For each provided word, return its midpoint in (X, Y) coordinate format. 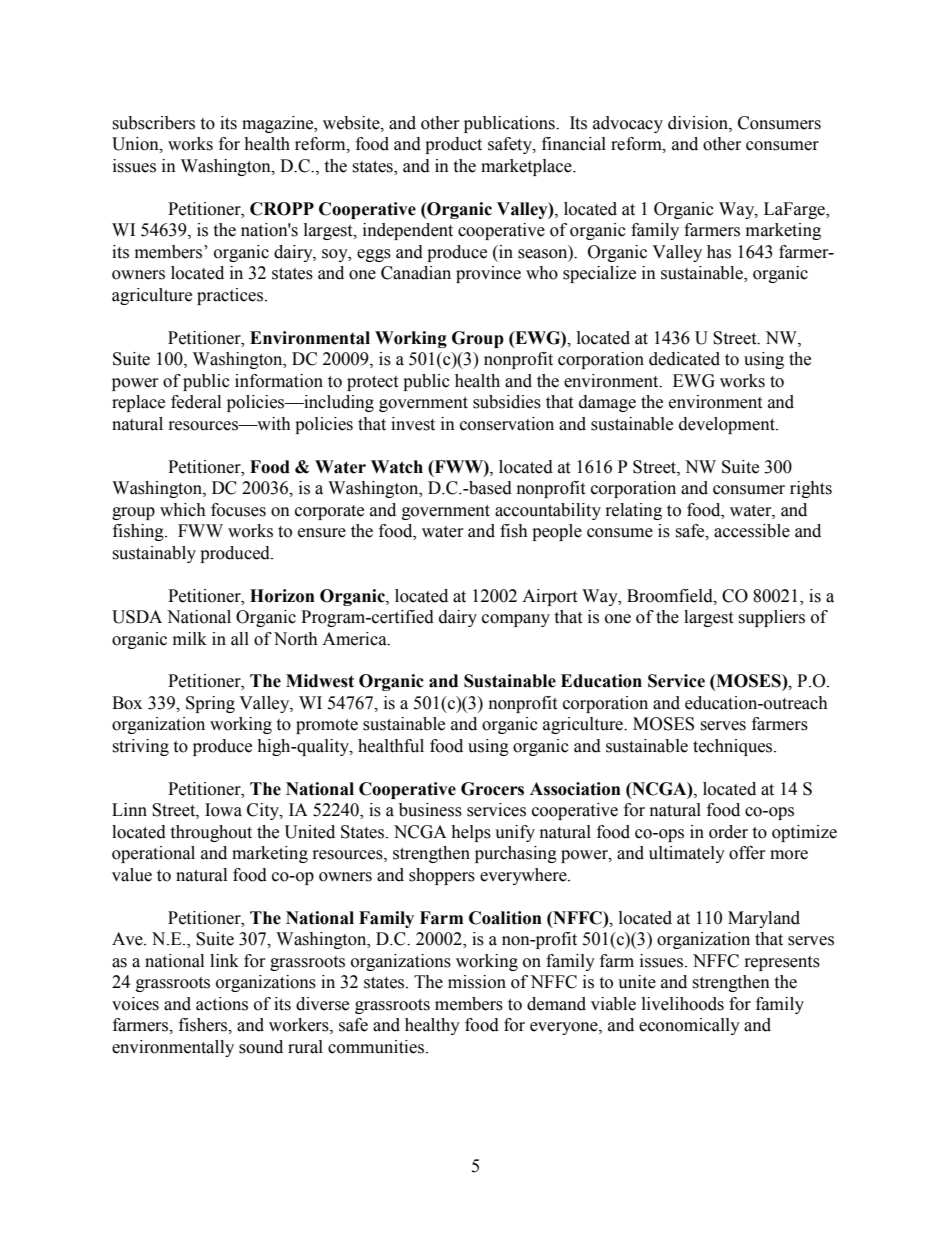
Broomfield (671, 596)
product (453, 145)
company (516, 620)
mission (477, 982)
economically (689, 1026)
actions (222, 1004)
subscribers (153, 123)
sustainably (154, 554)
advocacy (628, 124)
